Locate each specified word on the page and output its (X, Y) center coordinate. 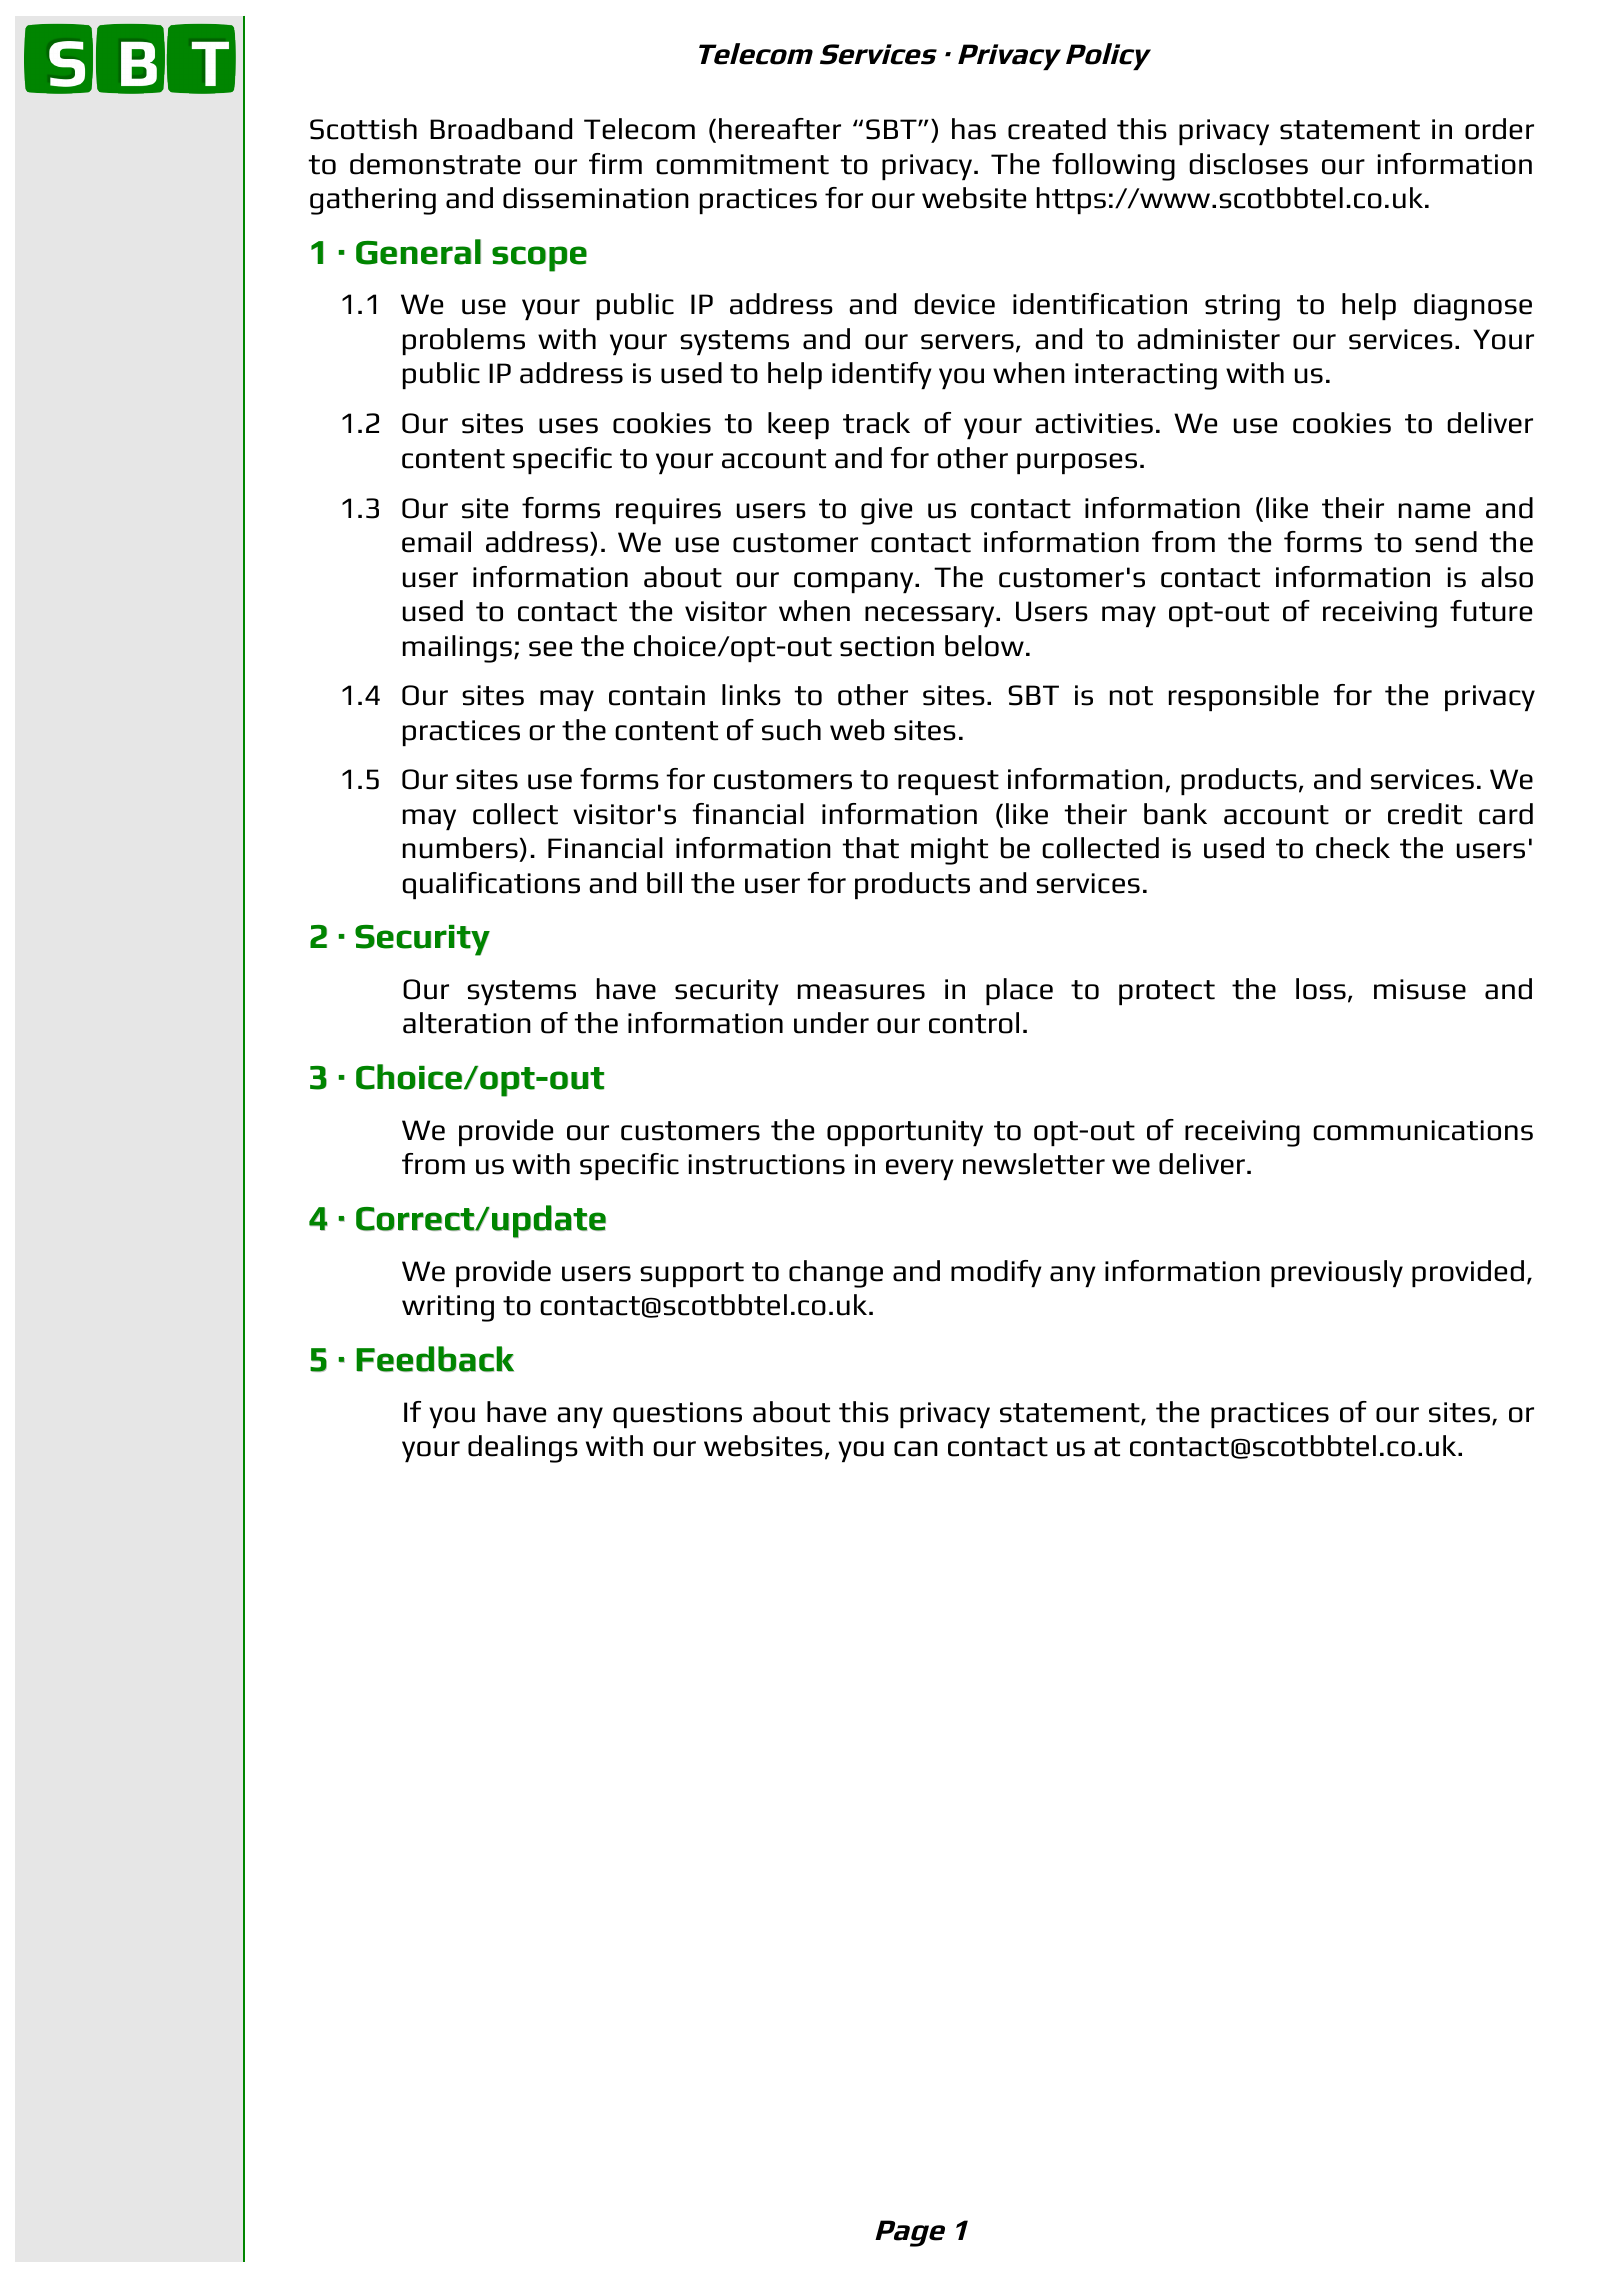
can (916, 1449)
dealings (523, 1449)
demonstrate (435, 164)
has (974, 129)
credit (1425, 814)
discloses (1248, 164)
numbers (461, 849)
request (948, 782)
